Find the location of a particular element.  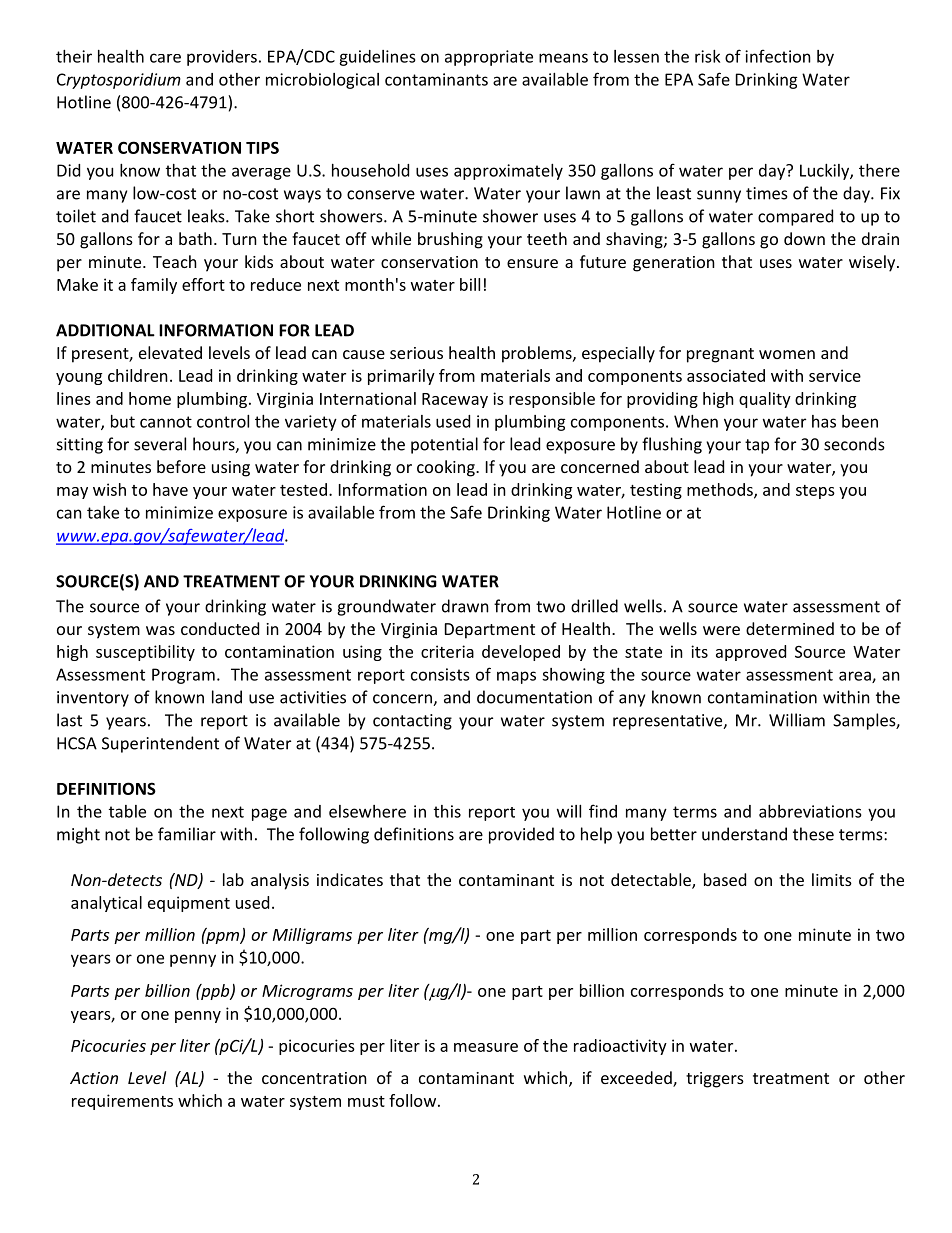

infection is located at coordinates (778, 56).
